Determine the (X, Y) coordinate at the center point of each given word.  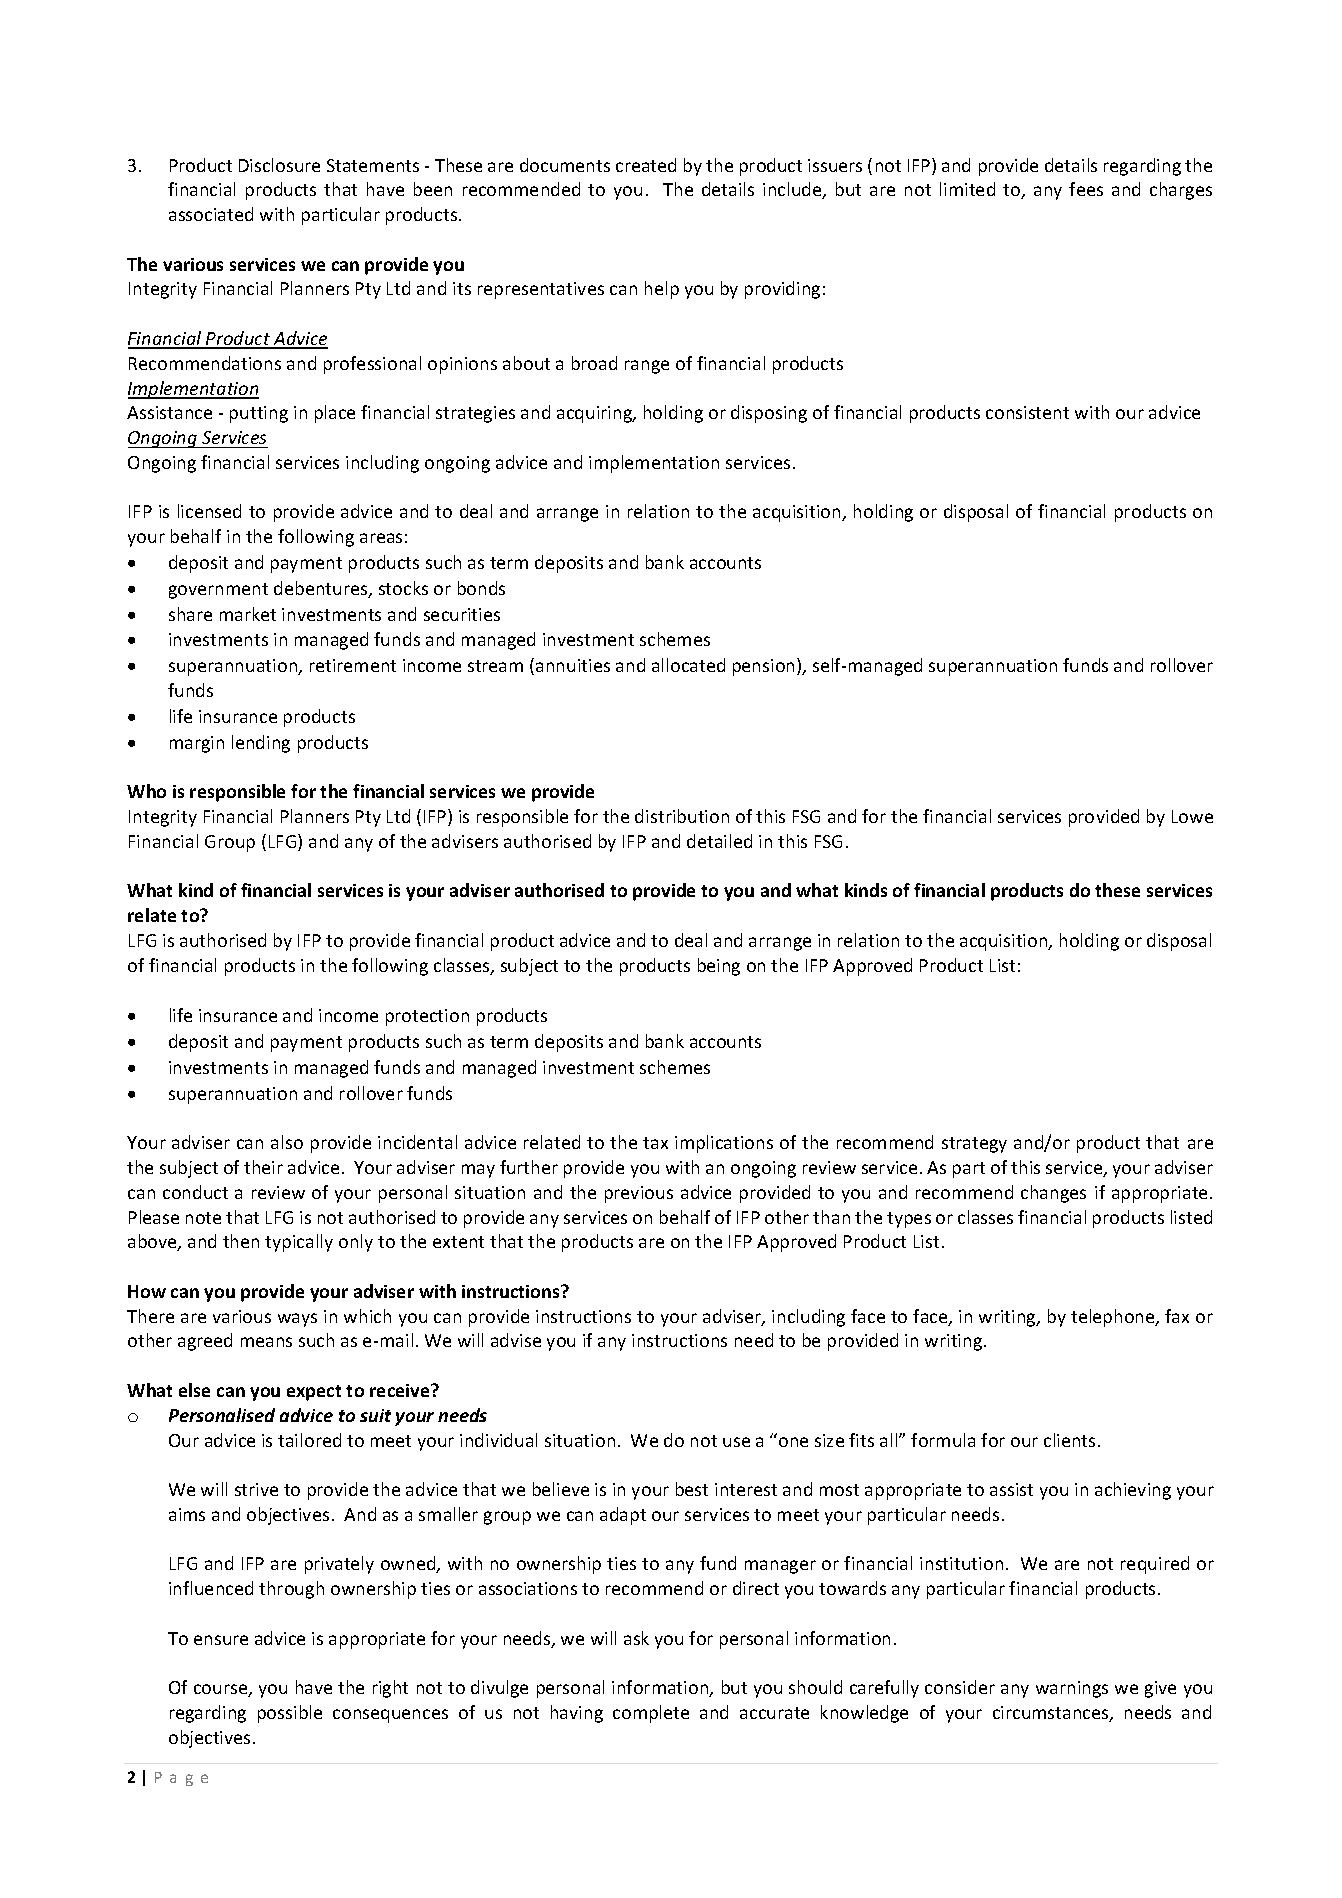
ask (636, 1638)
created (646, 165)
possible (290, 1714)
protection (427, 1017)
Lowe (1192, 816)
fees (1086, 189)
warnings (1072, 1689)
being (719, 967)
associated (211, 214)
